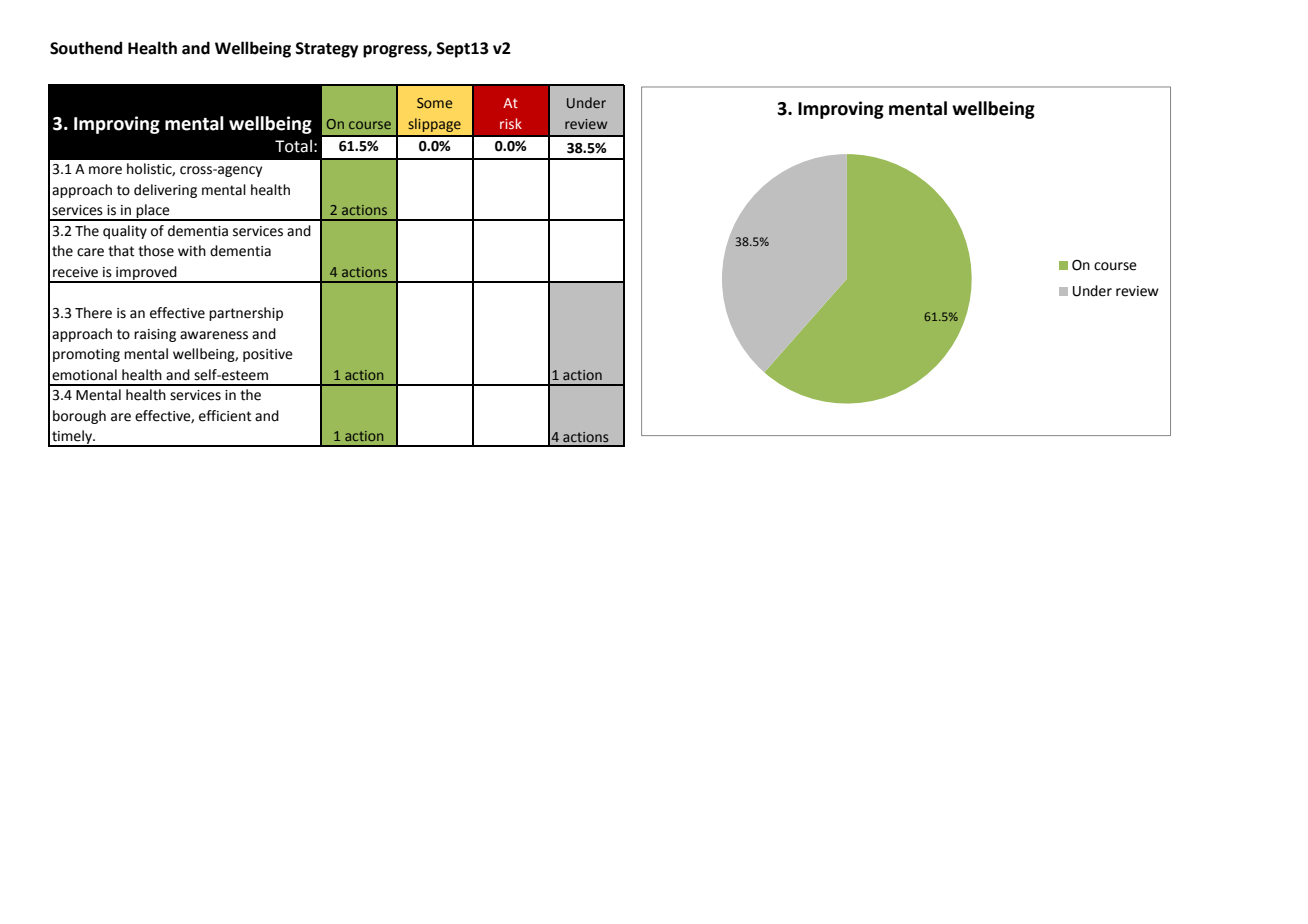 Image resolution: width=1308 pixels, height=924 pixels. Describe the element at coordinates (326, 50) in the image. I see `Strategy` at that location.
